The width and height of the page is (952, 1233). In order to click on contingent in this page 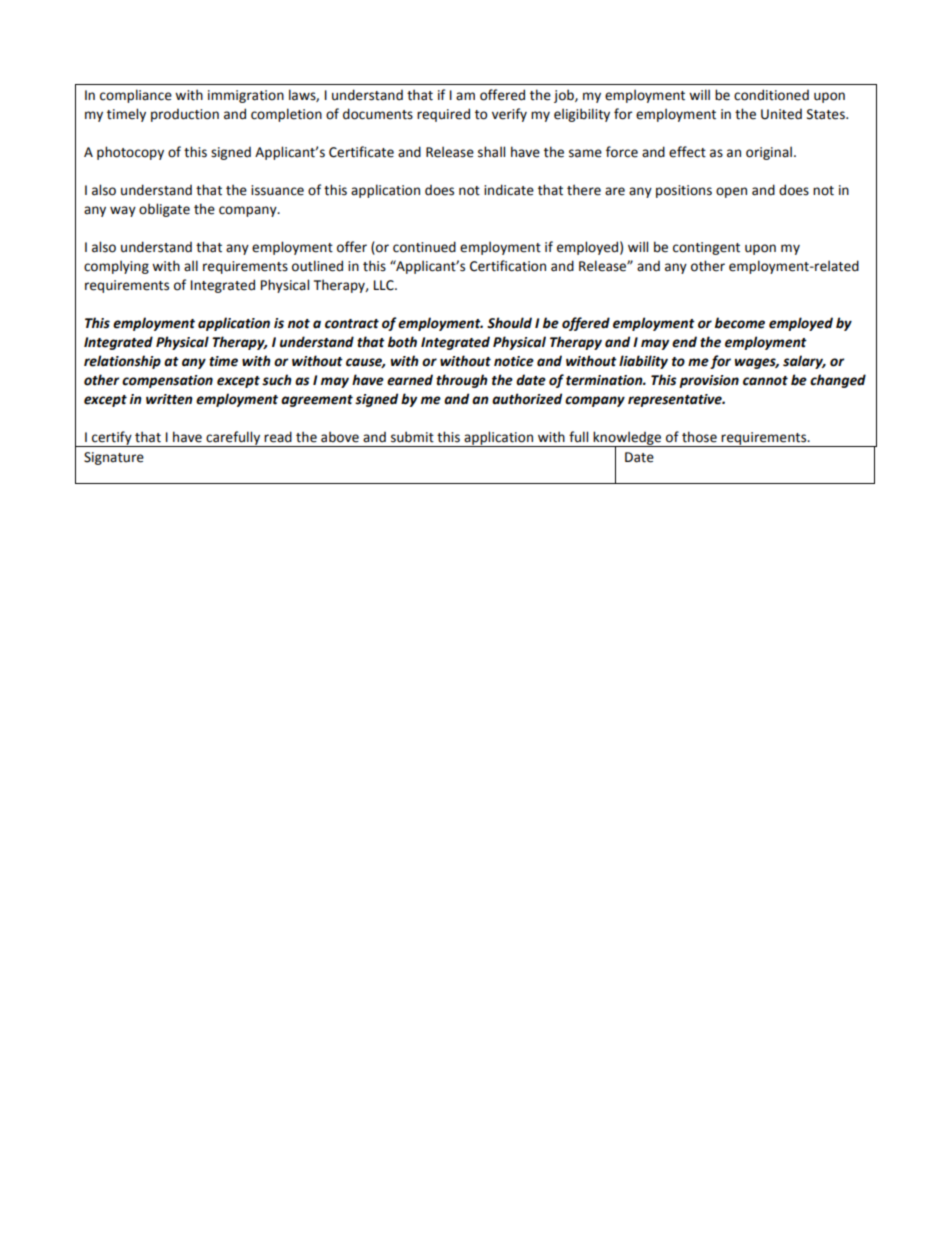, I will do `click(706, 248)`.
